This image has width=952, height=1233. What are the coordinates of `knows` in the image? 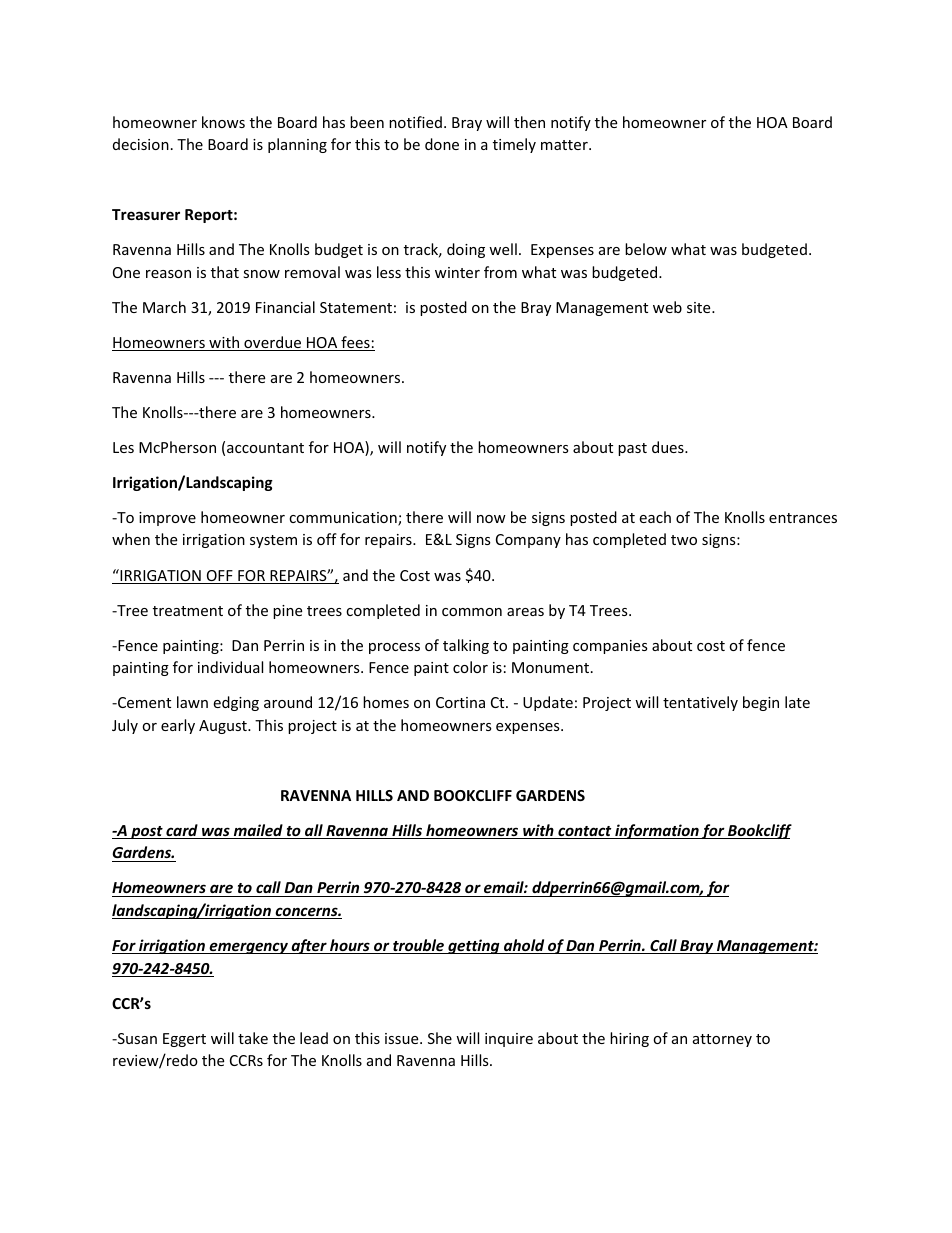 It's located at (223, 122).
